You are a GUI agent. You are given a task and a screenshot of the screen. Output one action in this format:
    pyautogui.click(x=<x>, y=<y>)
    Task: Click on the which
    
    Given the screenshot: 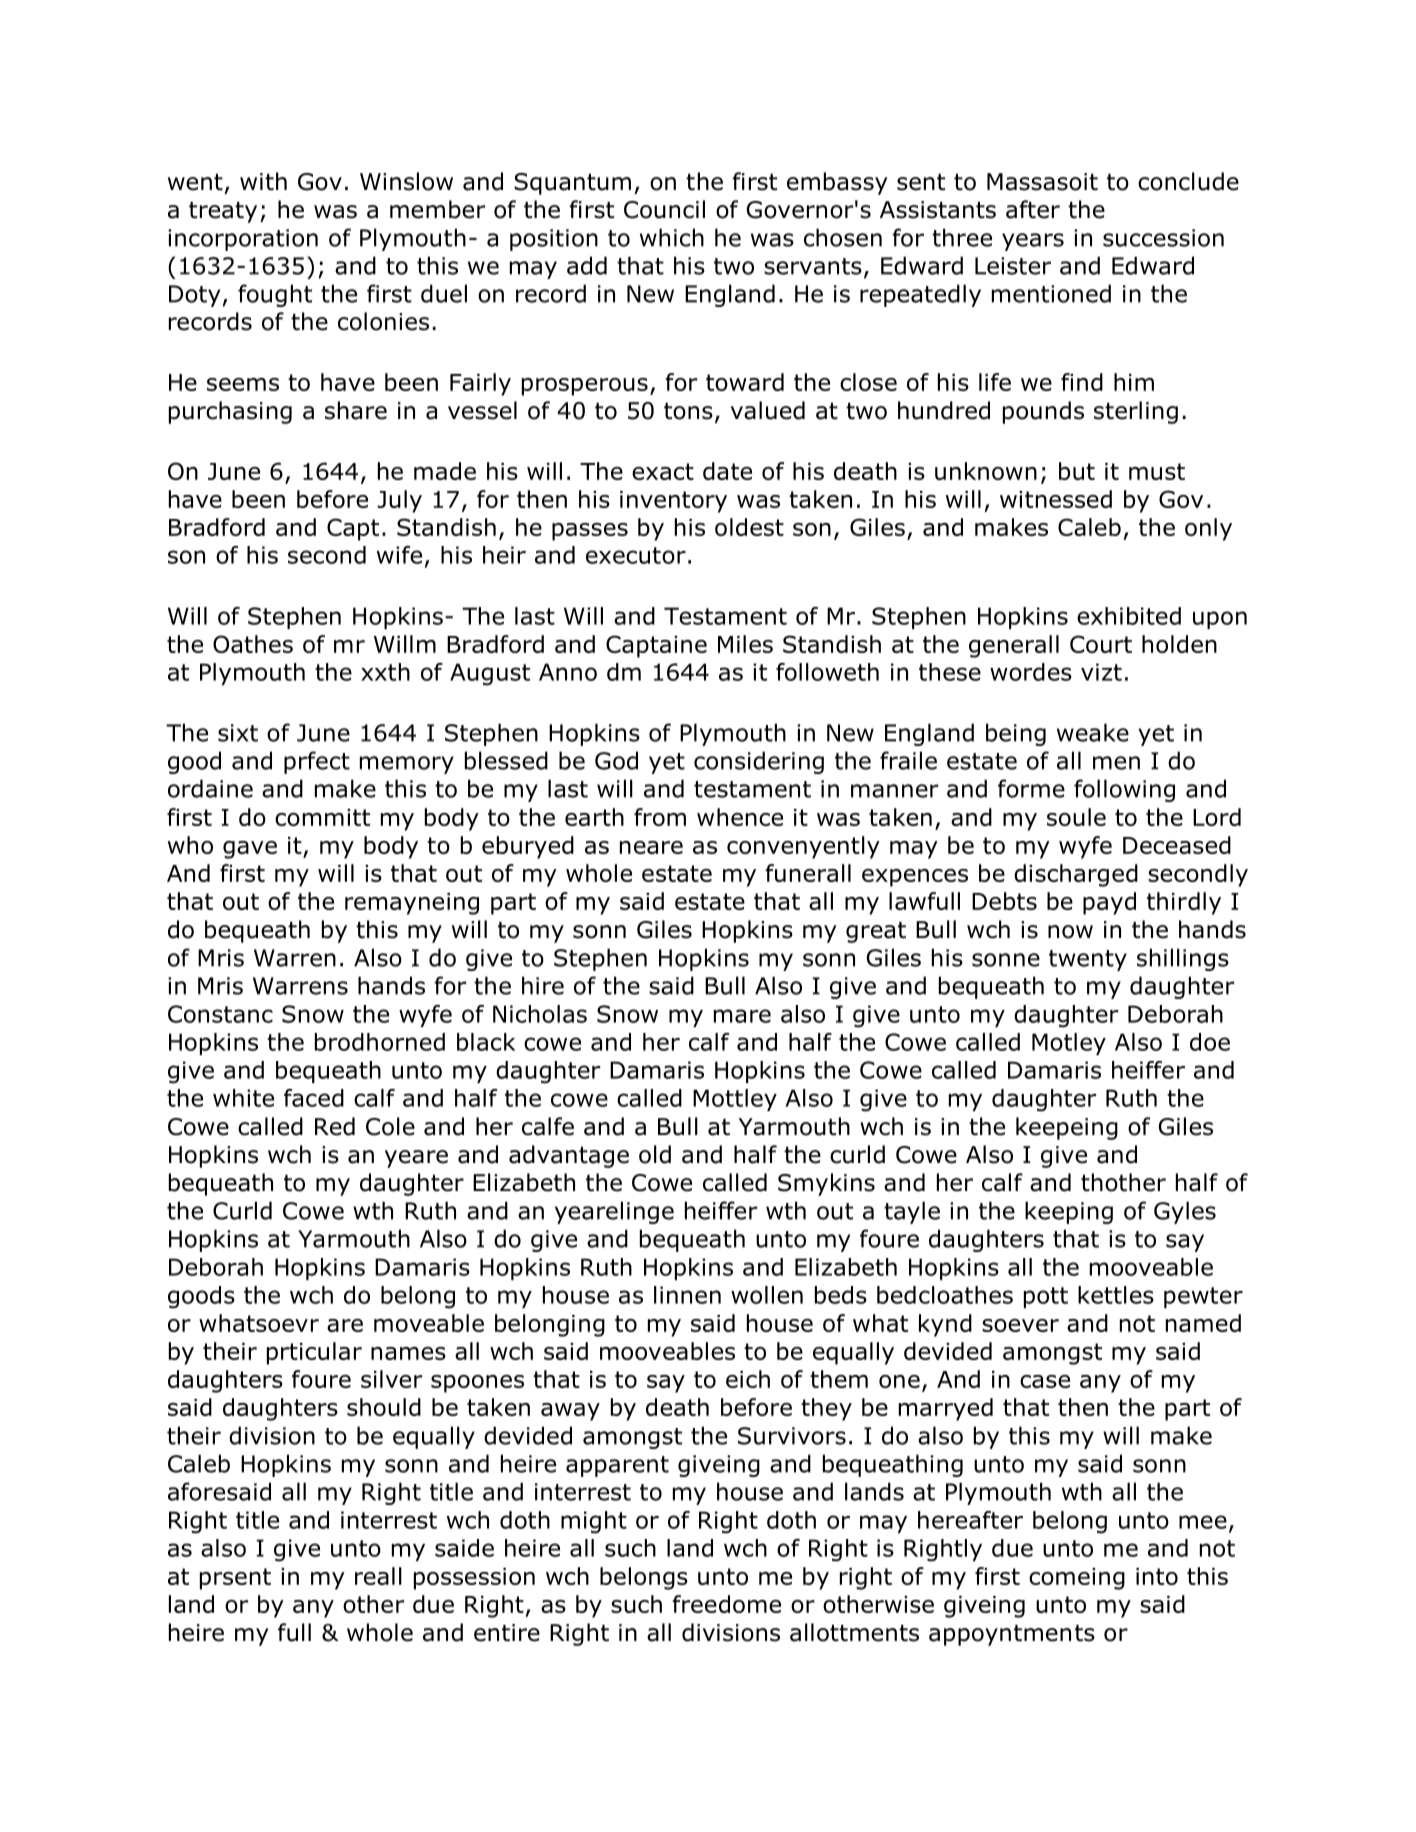 What is the action you would take?
    pyautogui.click(x=672, y=237)
